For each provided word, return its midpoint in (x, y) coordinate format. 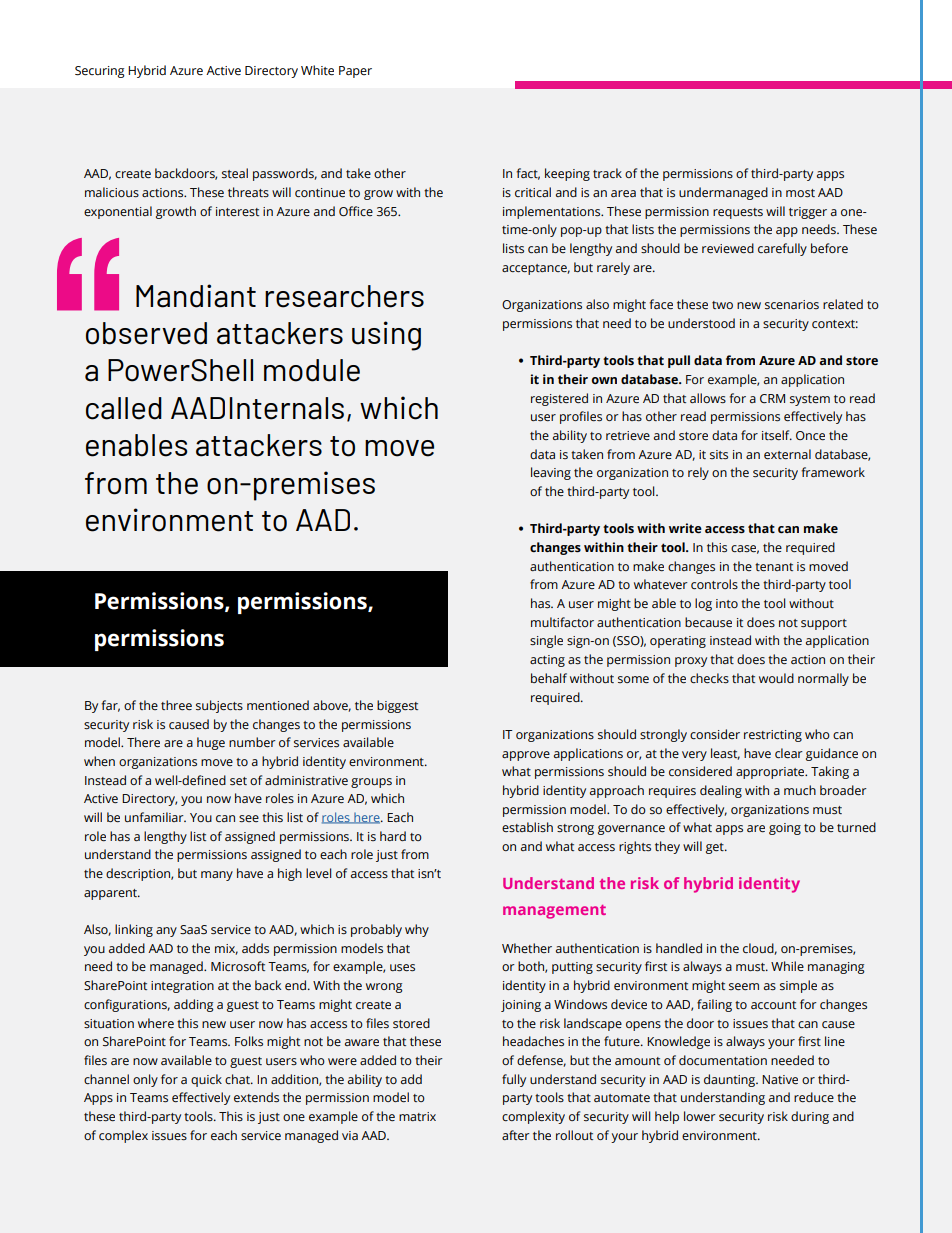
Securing (100, 72)
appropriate (771, 773)
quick (206, 1080)
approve (526, 756)
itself (777, 435)
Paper (355, 72)
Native (780, 1079)
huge (211, 743)
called (124, 408)
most (800, 193)
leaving (551, 473)
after (516, 1135)
